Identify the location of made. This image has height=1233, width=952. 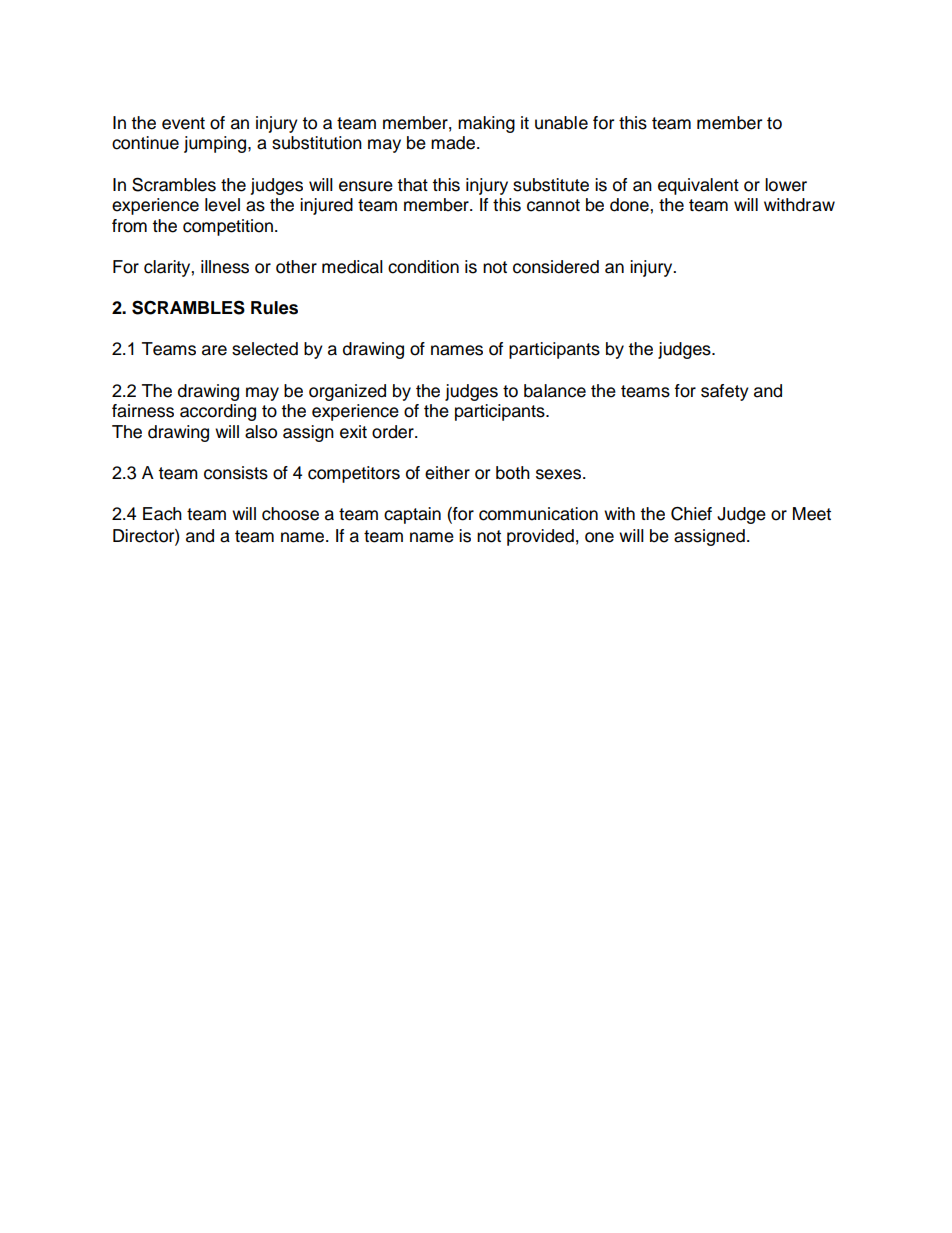
(454, 143).
